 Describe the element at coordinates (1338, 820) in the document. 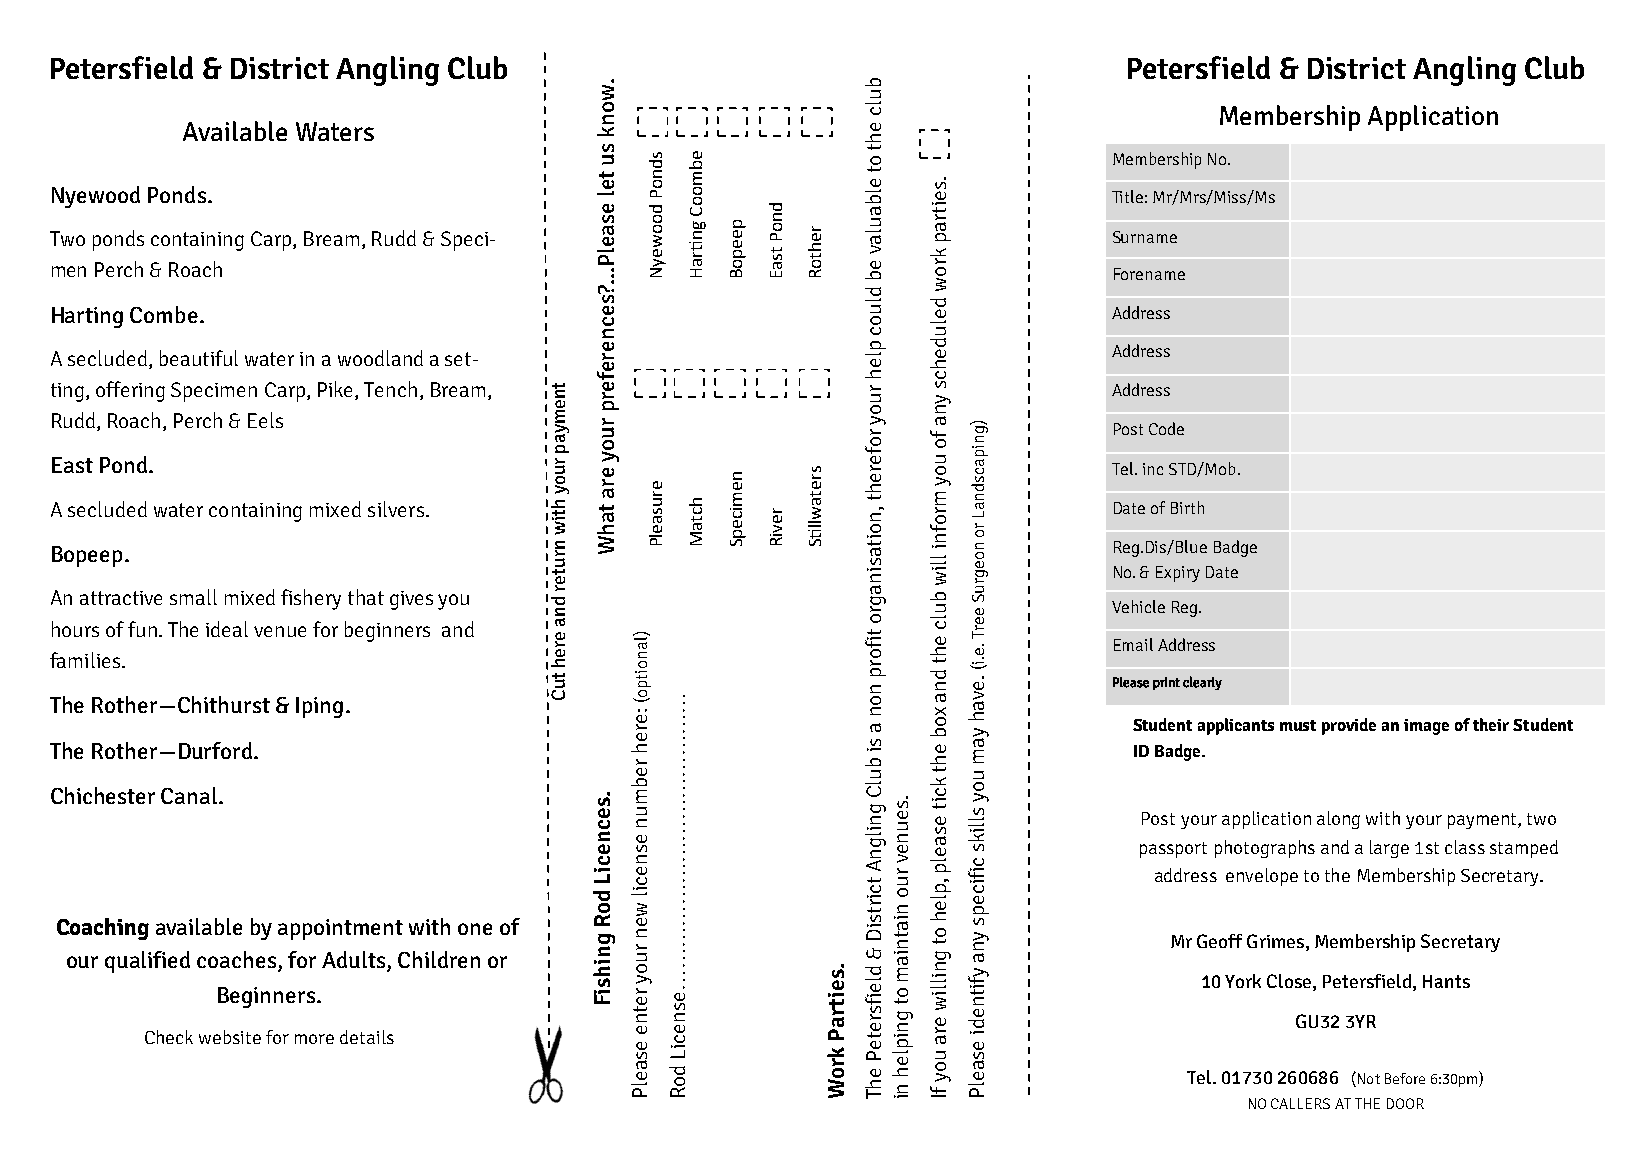

I see `along` at that location.
